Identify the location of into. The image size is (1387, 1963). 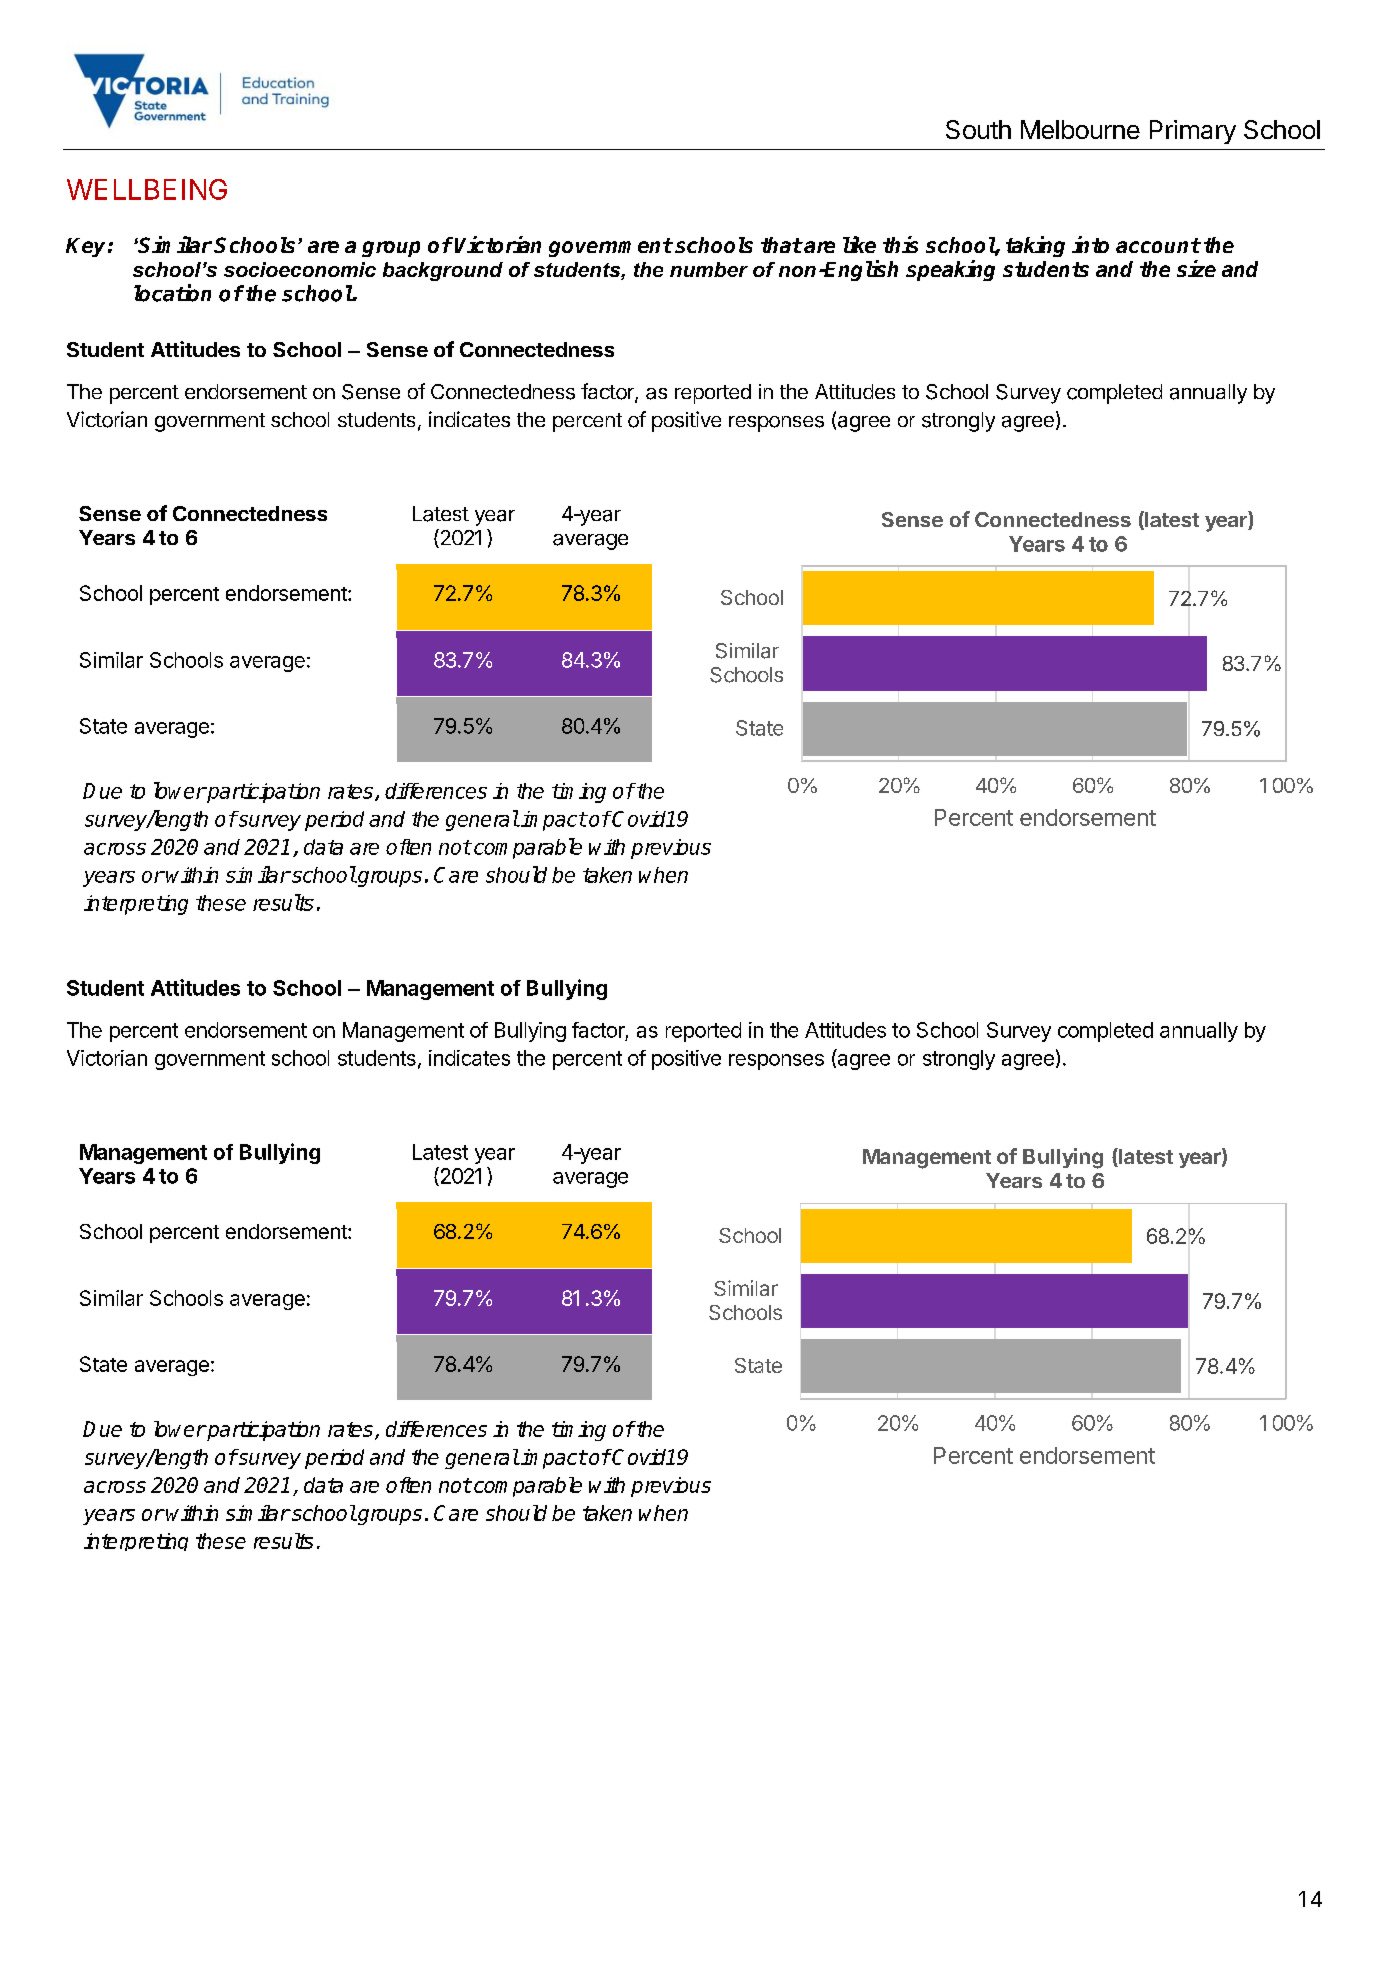
(1090, 244).
